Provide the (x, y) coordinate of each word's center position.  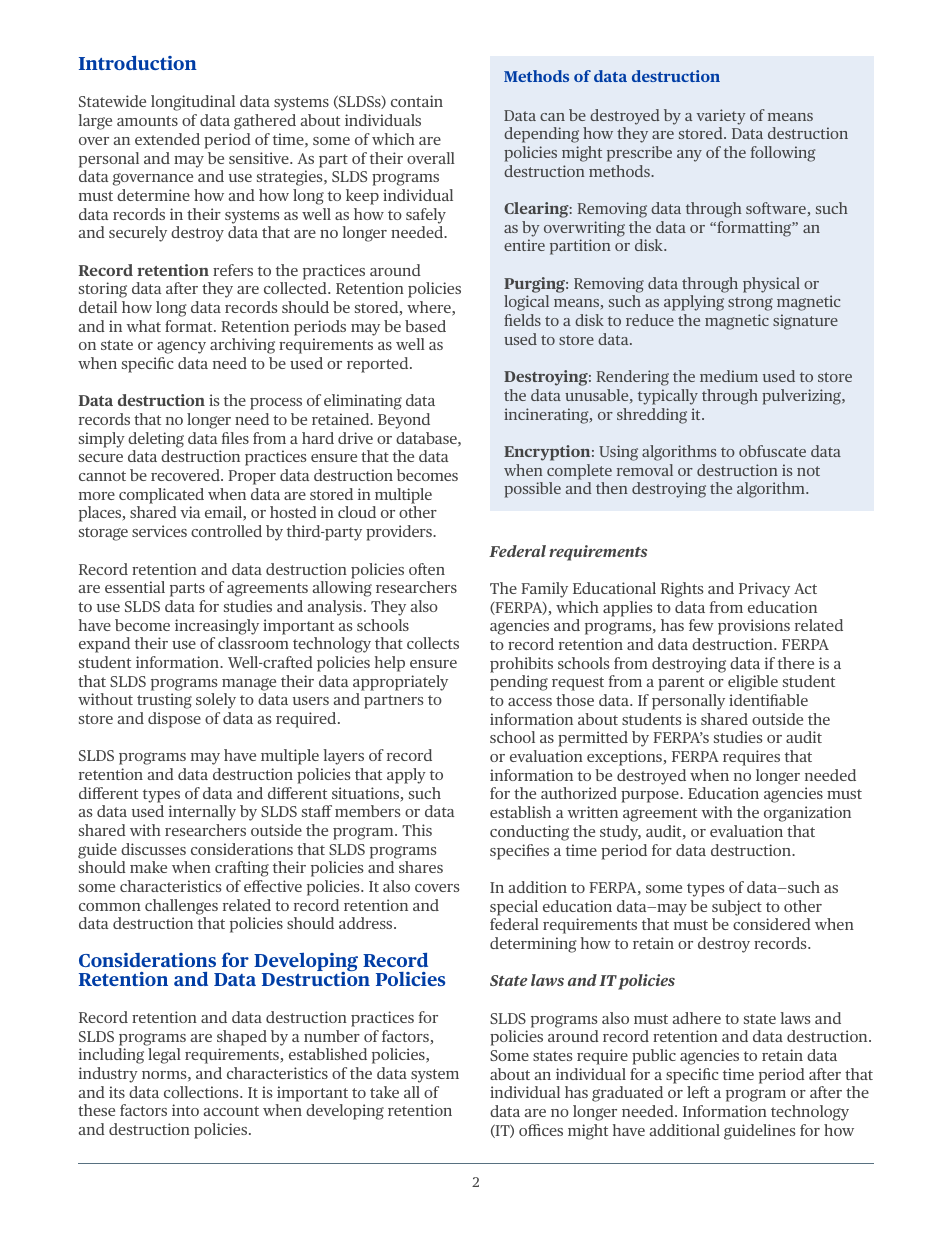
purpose (651, 797)
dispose (174, 720)
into (185, 1110)
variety (721, 117)
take (384, 1092)
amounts (147, 121)
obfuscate (772, 451)
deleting (156, 440)
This (417, 830)
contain (417, 101)
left (698, 1092)
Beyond (404, 421)
